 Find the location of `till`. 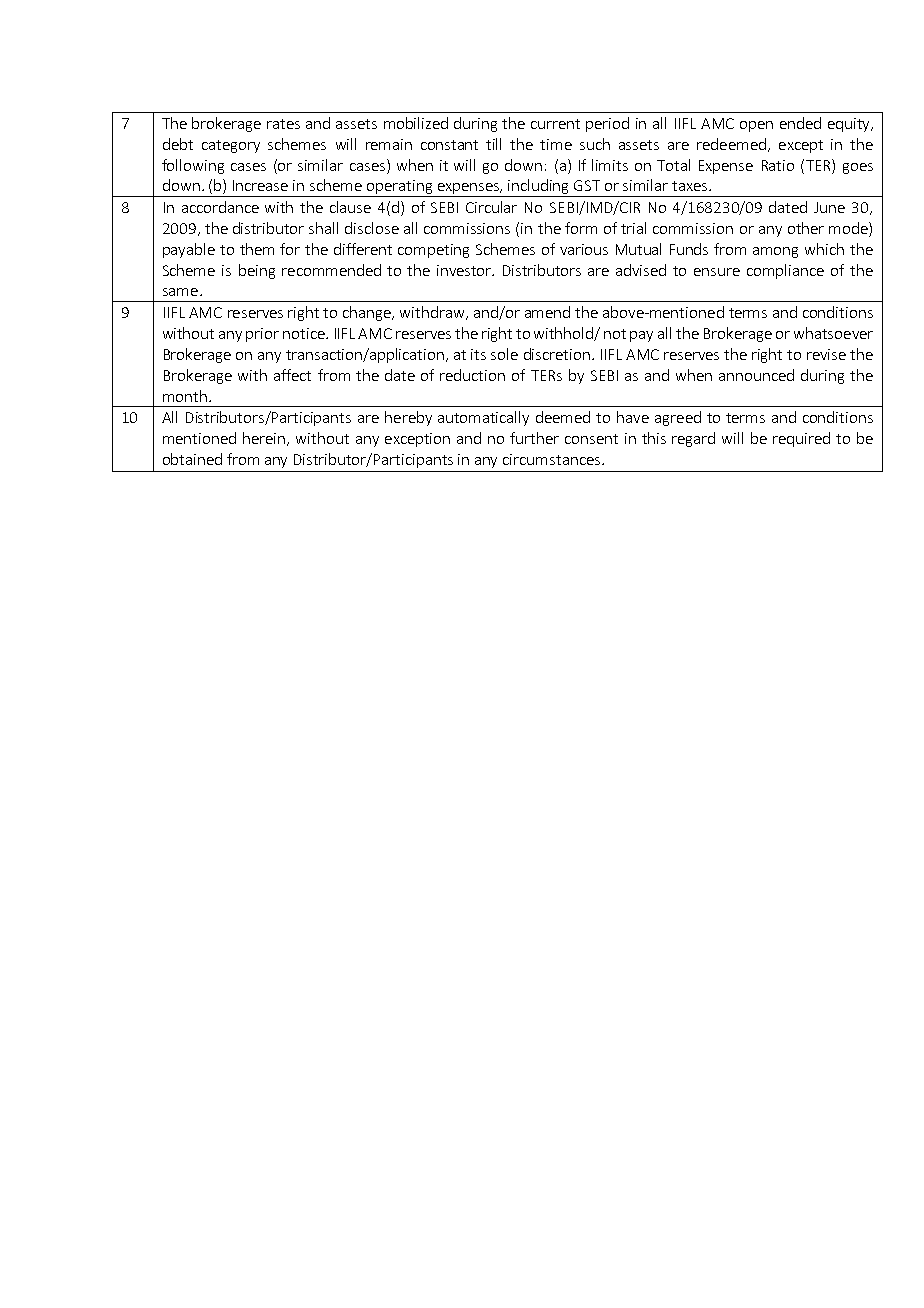

till is located at coordinates (493, 144).
